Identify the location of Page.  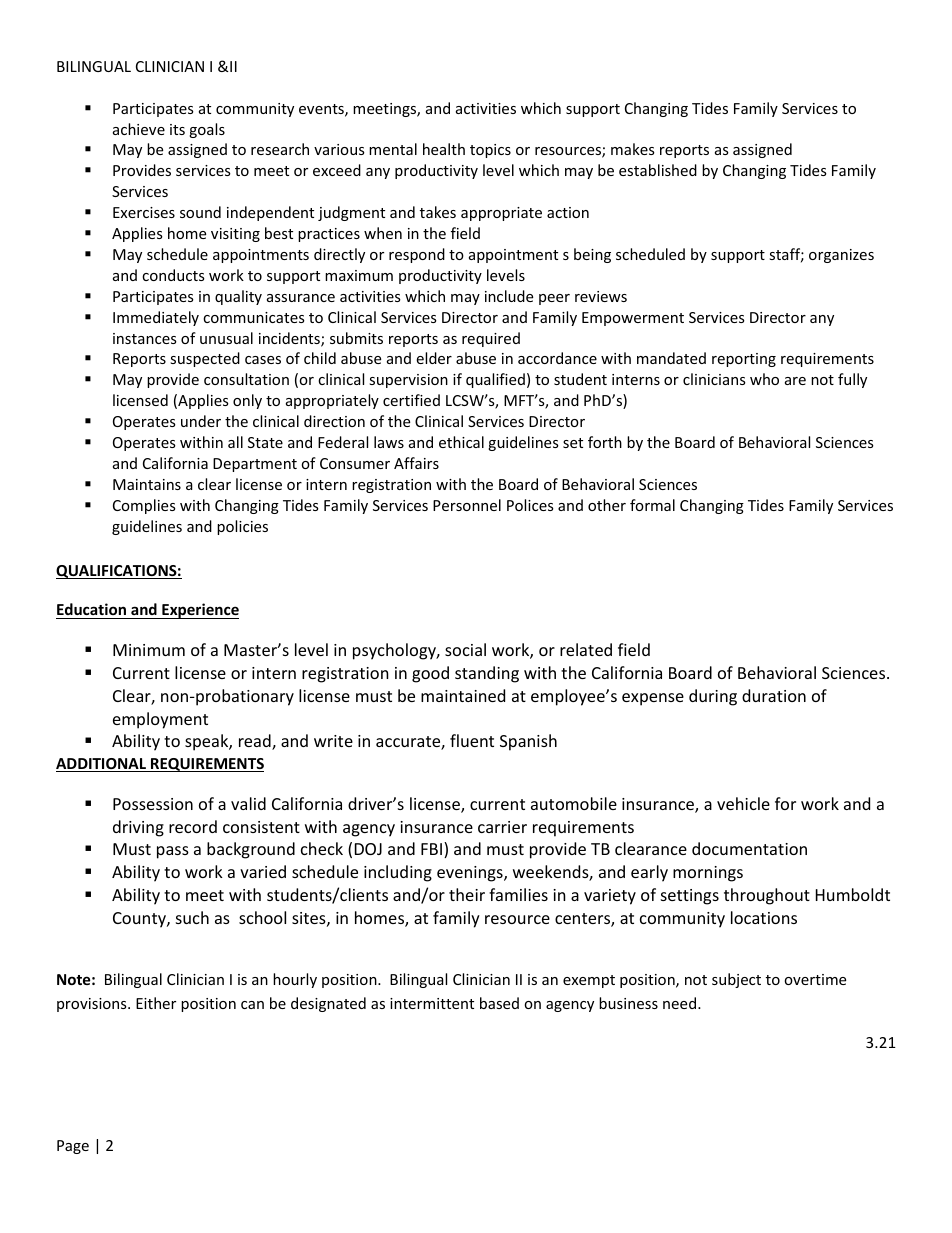
(73, 1147).
